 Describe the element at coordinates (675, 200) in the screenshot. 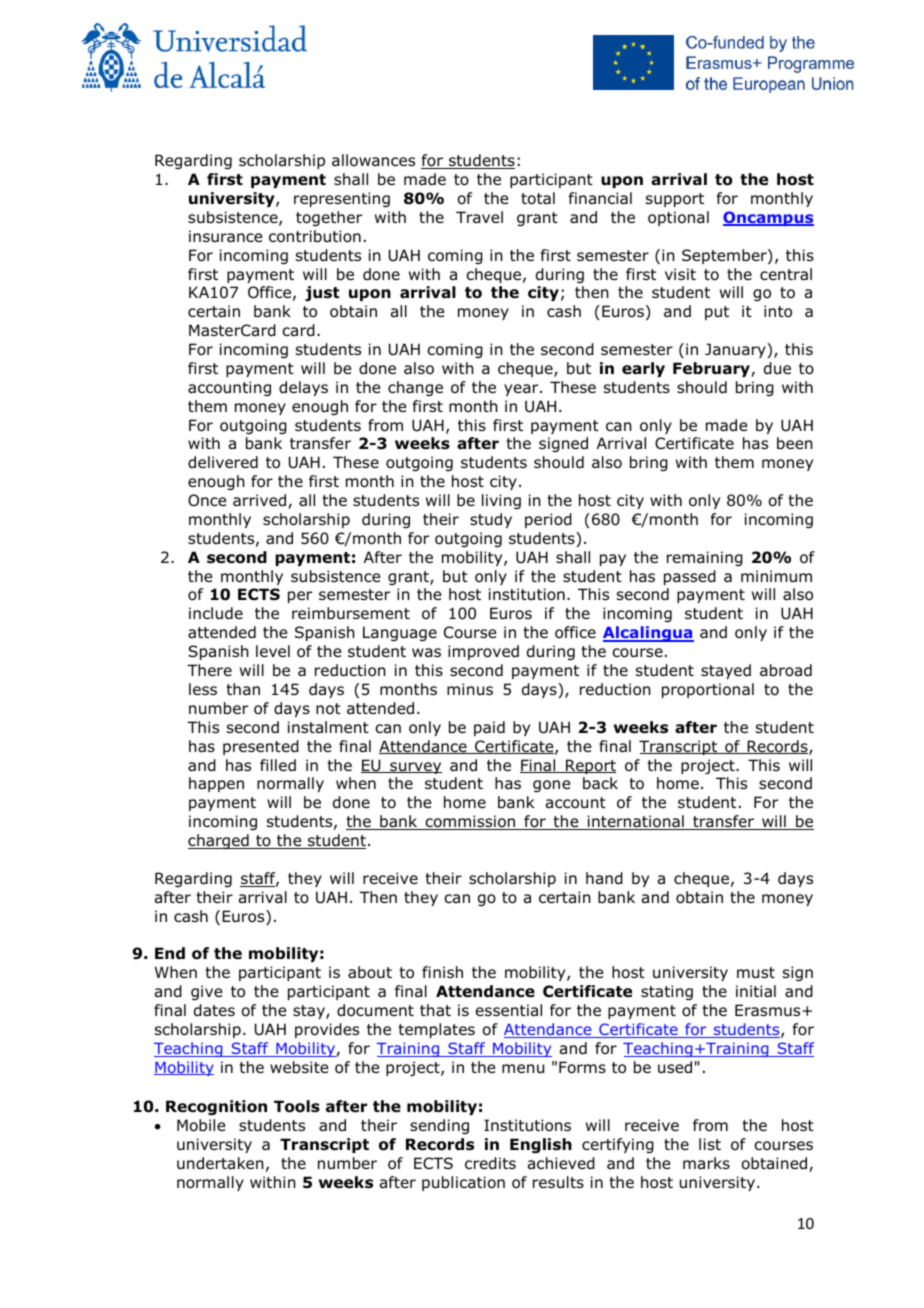

I see `support` at that location.
